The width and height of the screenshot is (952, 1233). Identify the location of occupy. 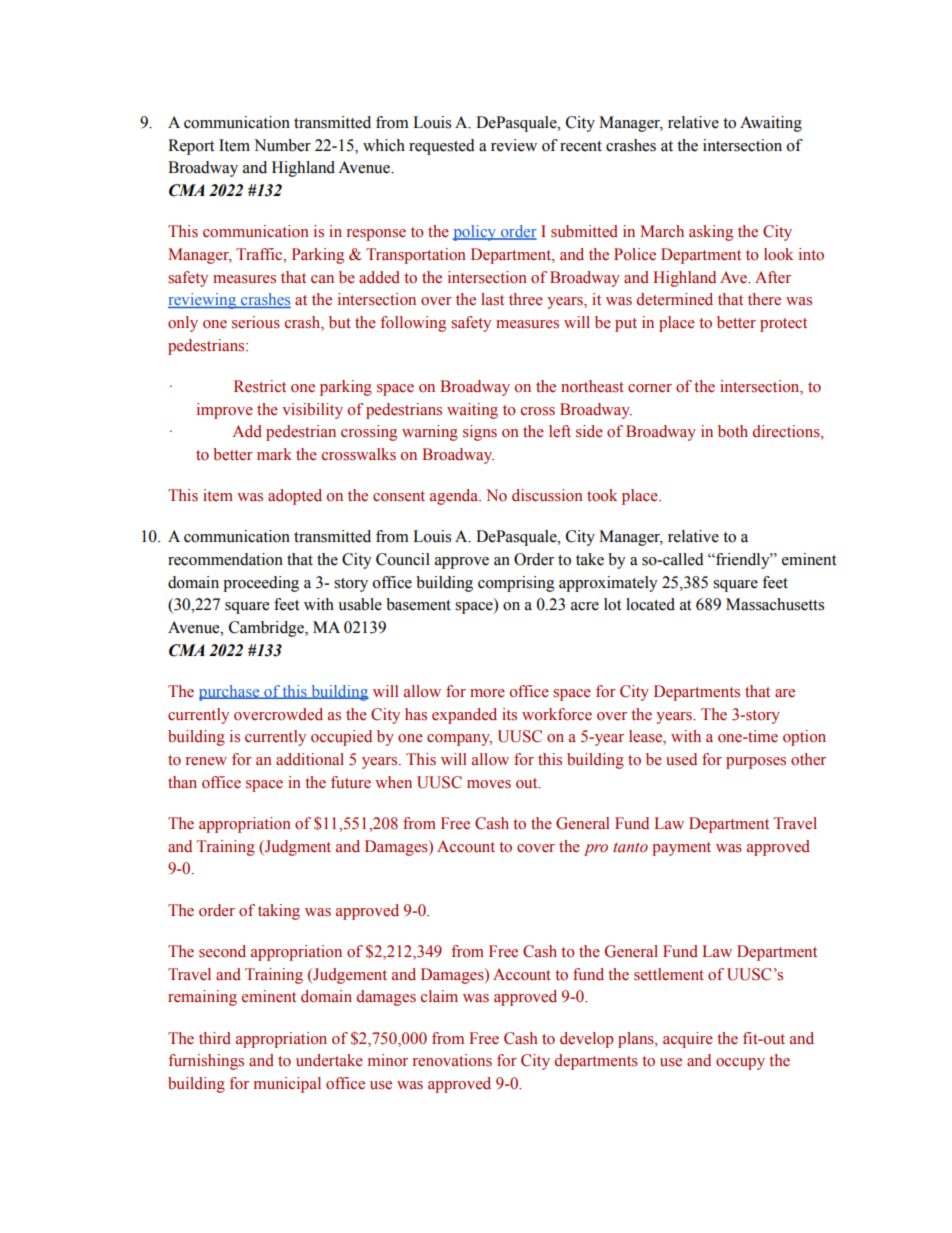
(740, 1064).
